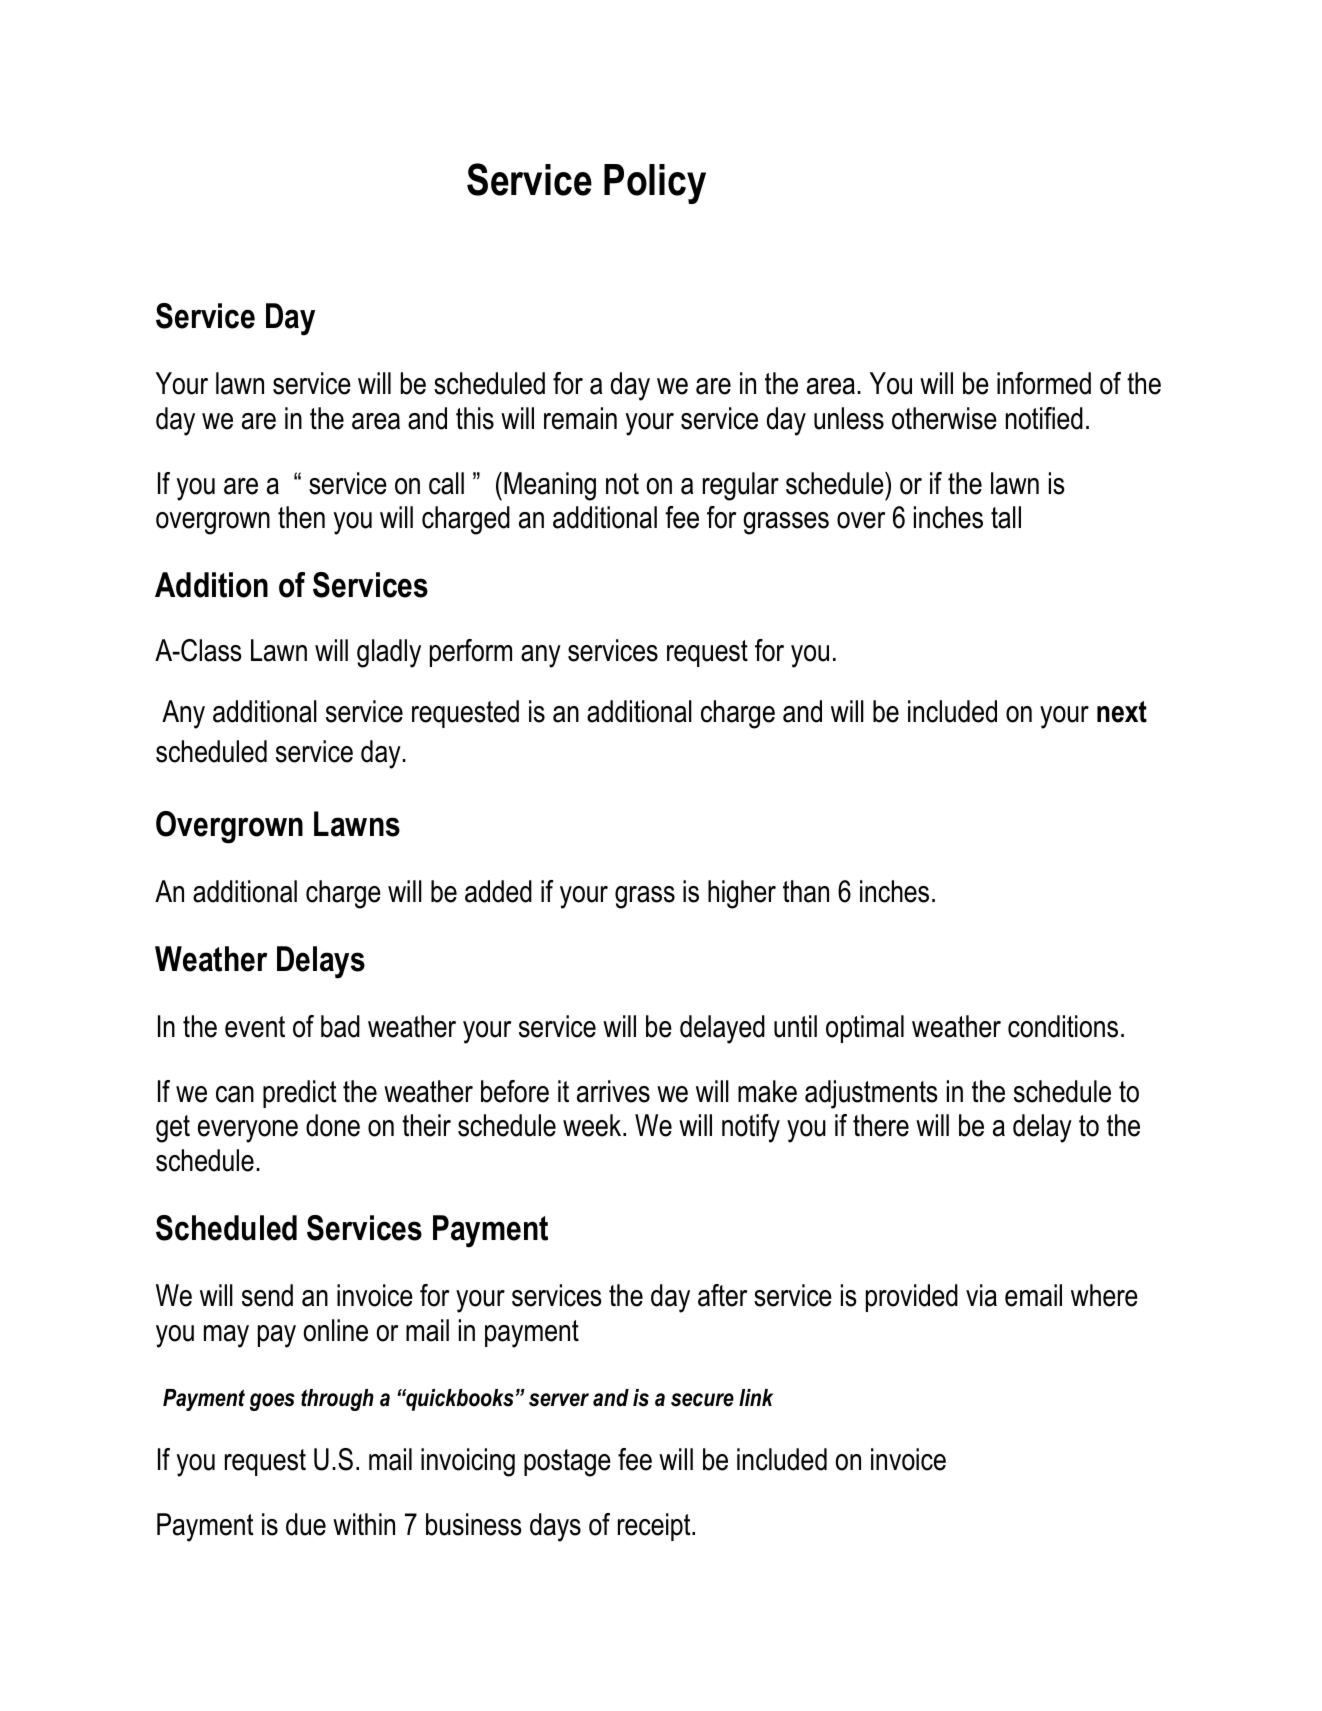 This document has height=1711, width=1322. I want to click on regular, so click(741, 486).
